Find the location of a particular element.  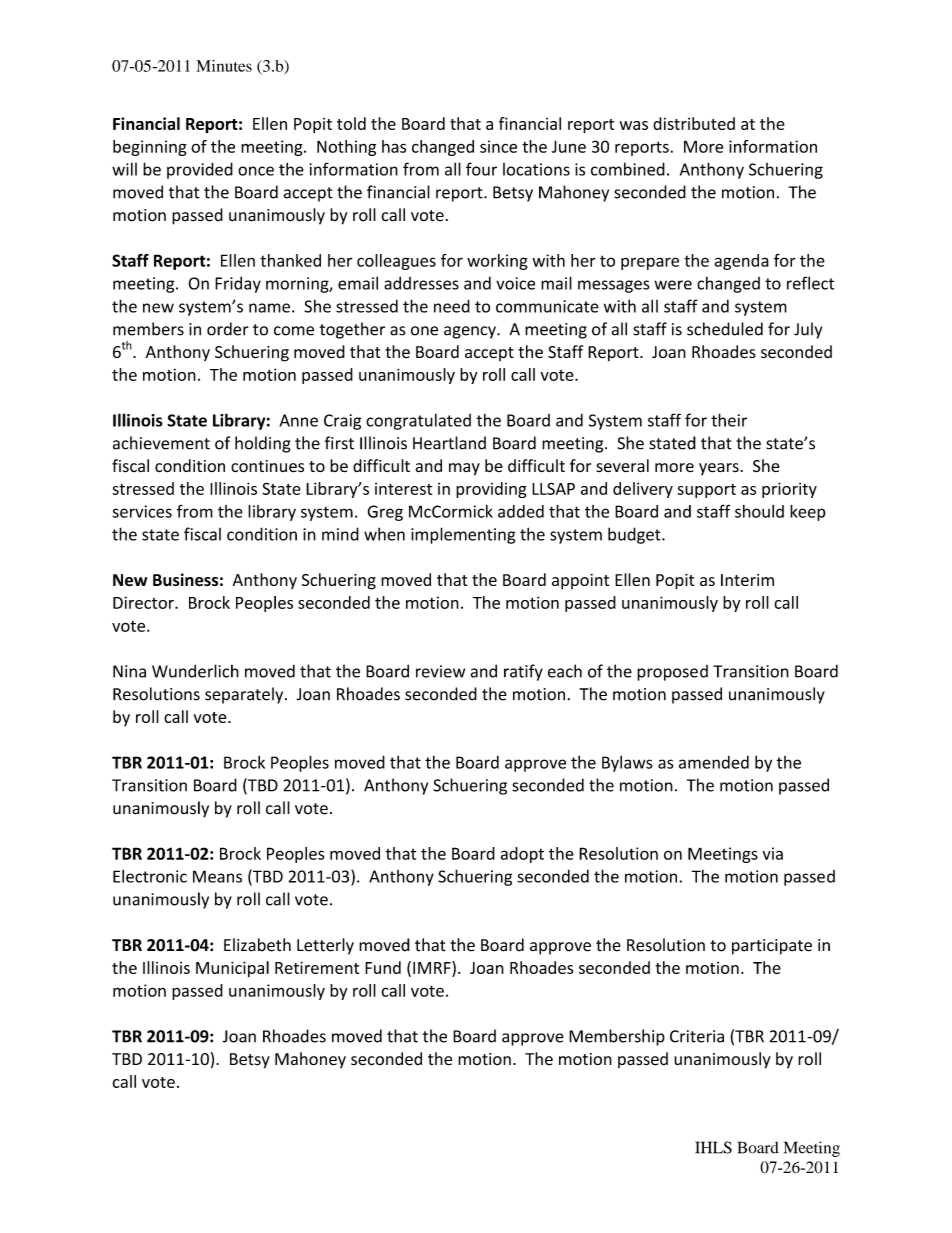

since is located at coordinates (498, 146).
